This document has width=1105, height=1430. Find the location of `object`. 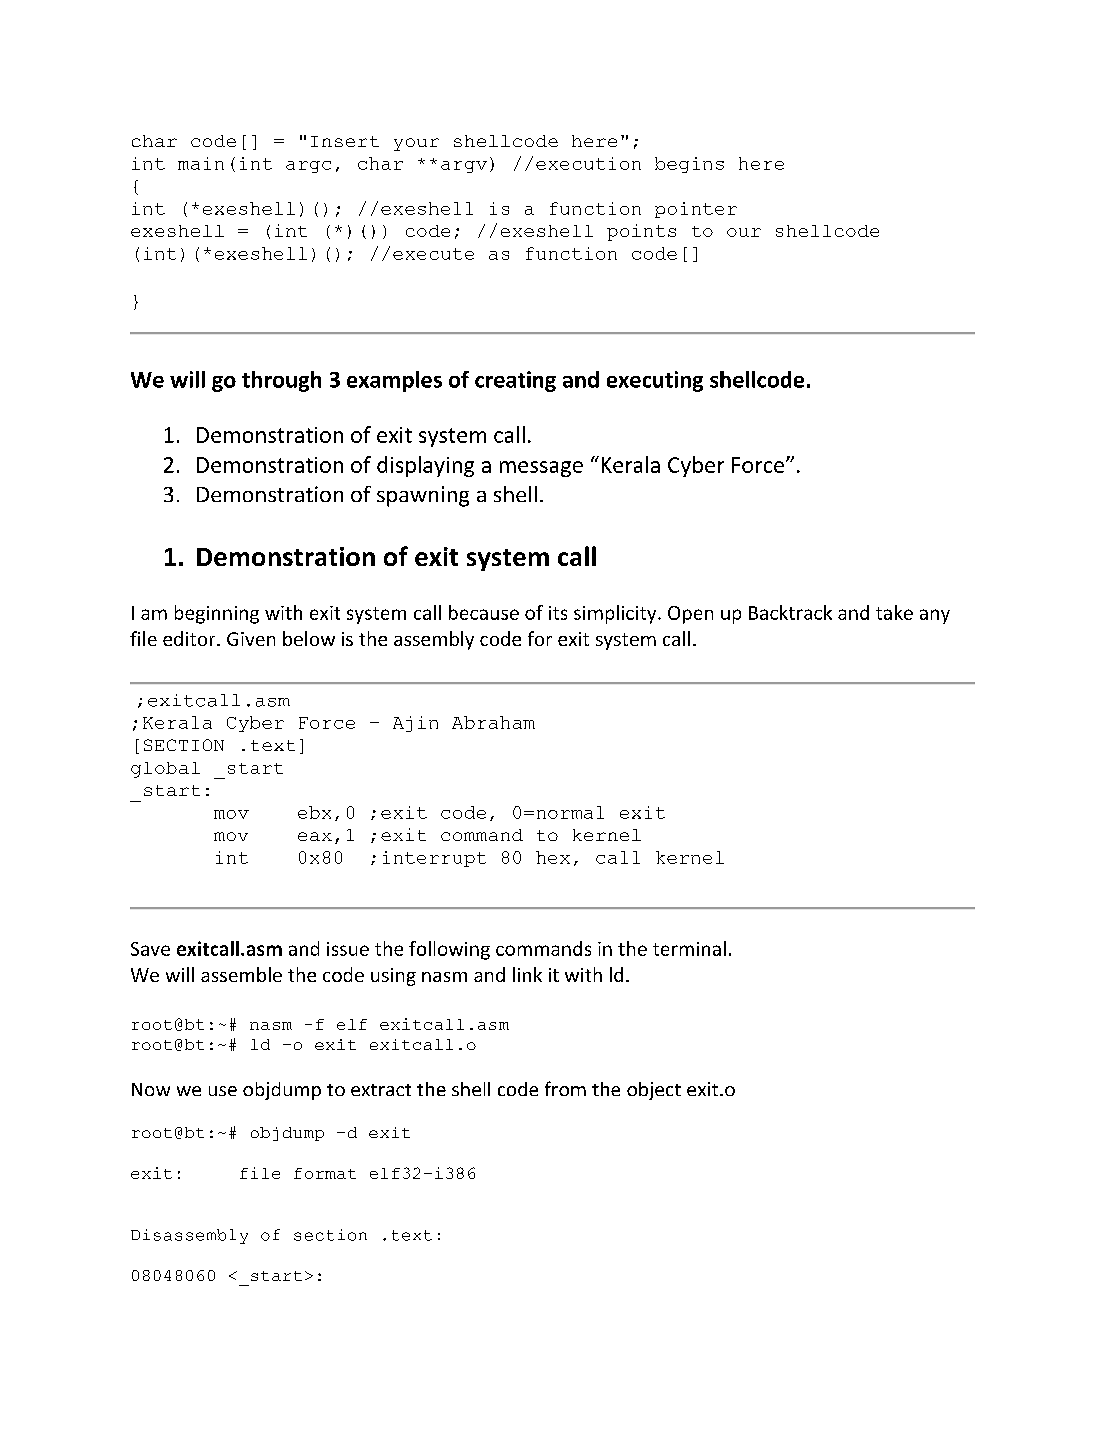

object is located at coordinates (654, 1091).
